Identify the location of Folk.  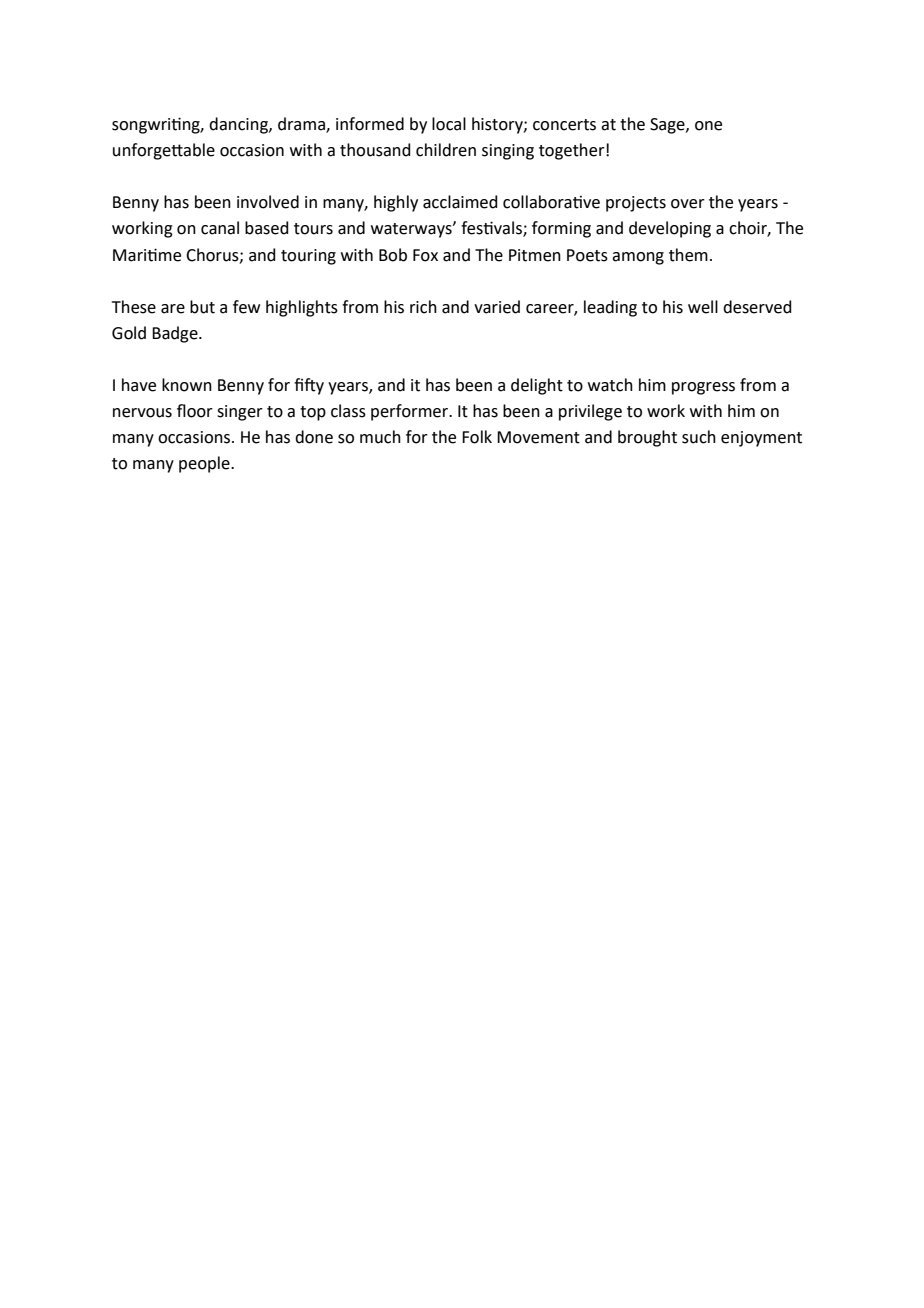
(477, 437).
